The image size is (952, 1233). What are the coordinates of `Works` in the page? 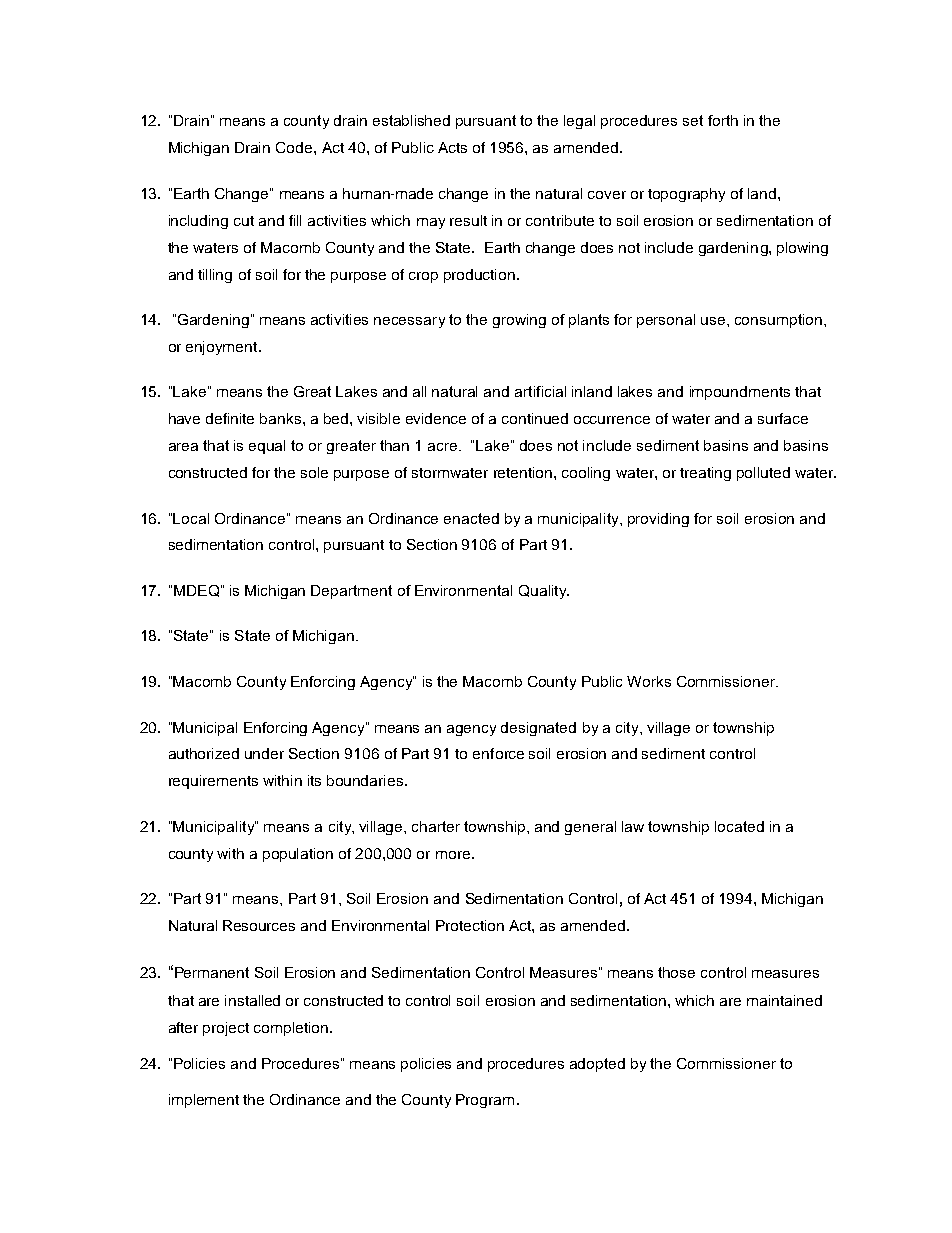 It's located at (649, 681).
